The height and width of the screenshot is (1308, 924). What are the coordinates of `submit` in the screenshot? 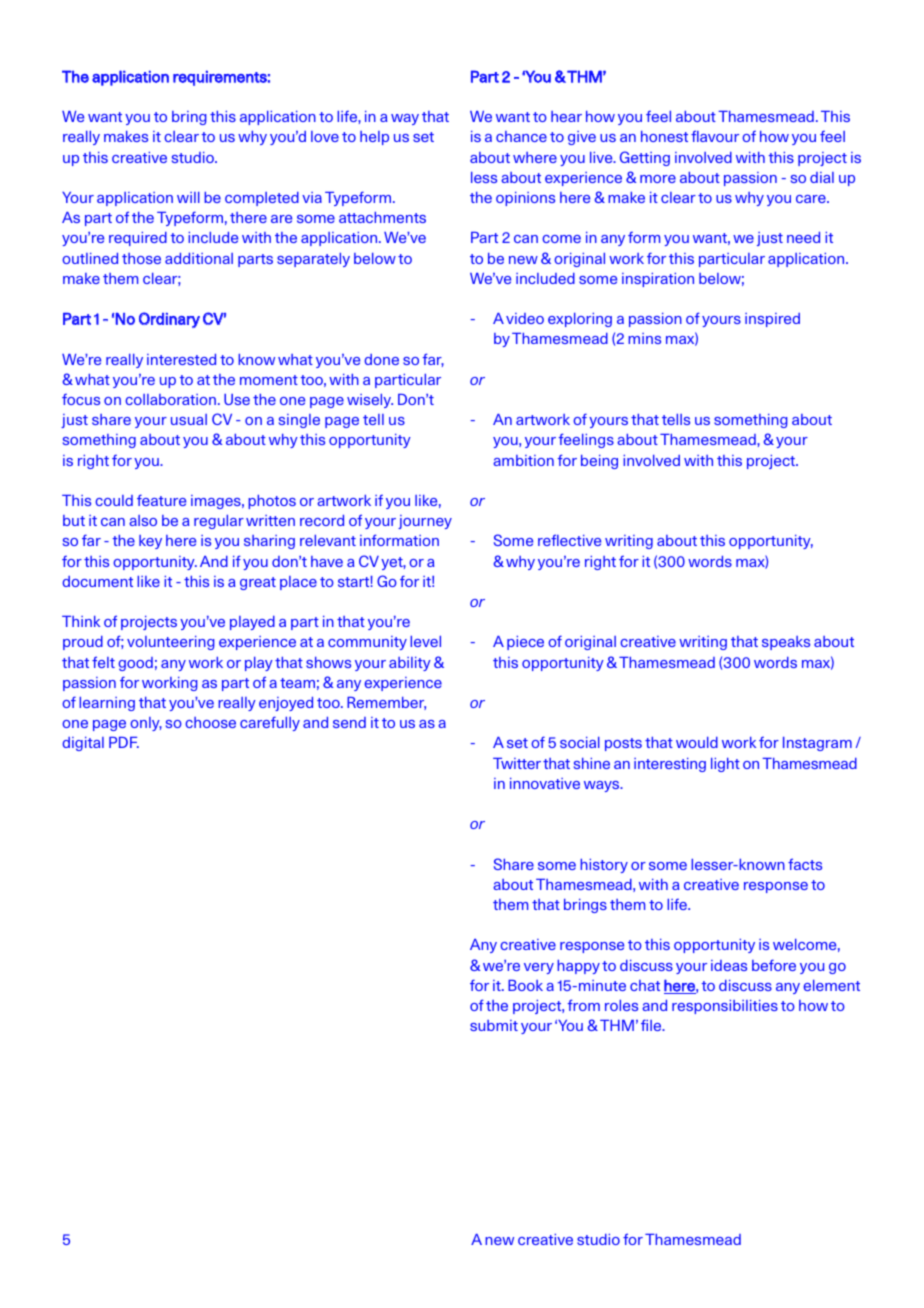 It's located at (494, 1025).
